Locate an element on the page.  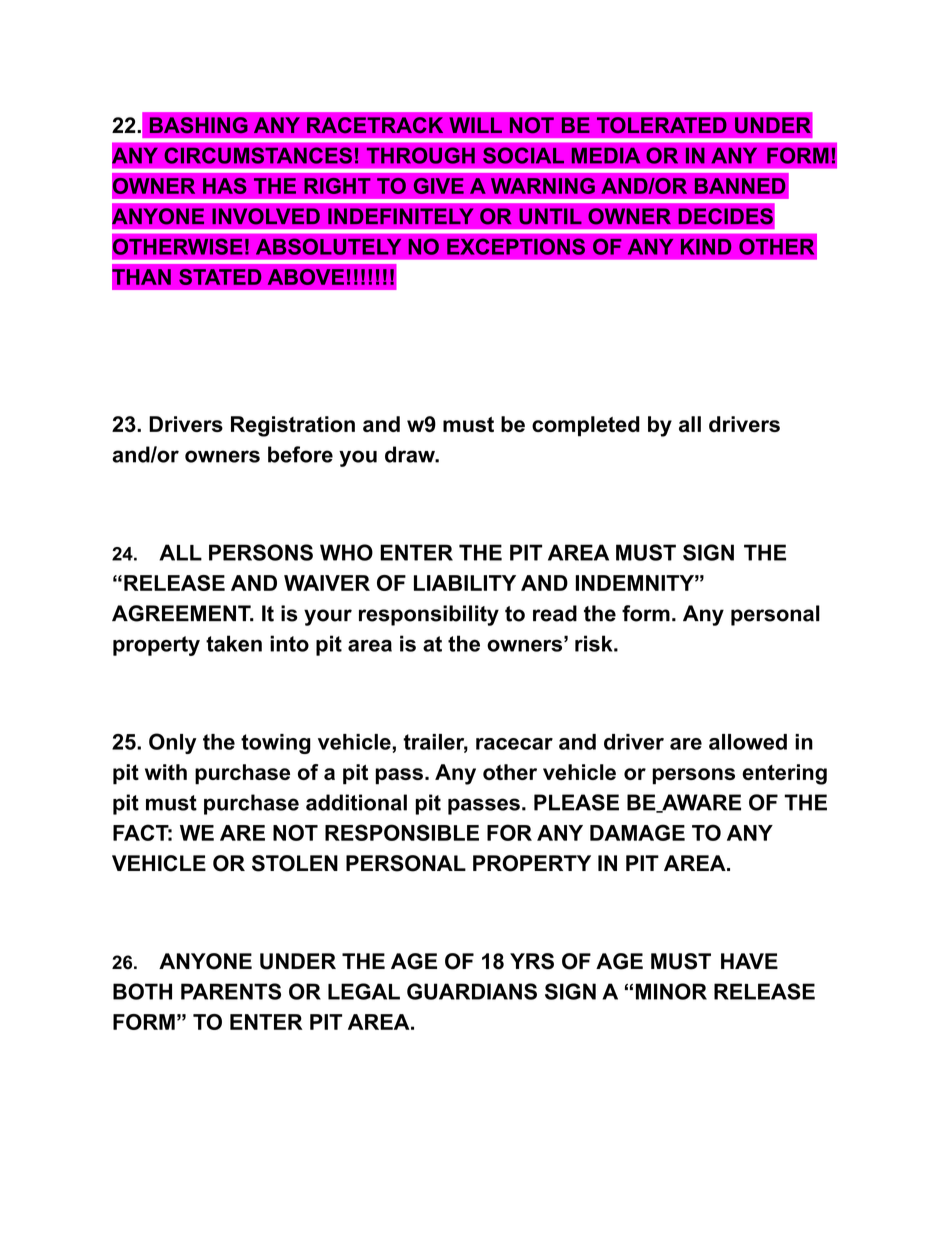
LIABILITY is located at coordinates (465, 583).
